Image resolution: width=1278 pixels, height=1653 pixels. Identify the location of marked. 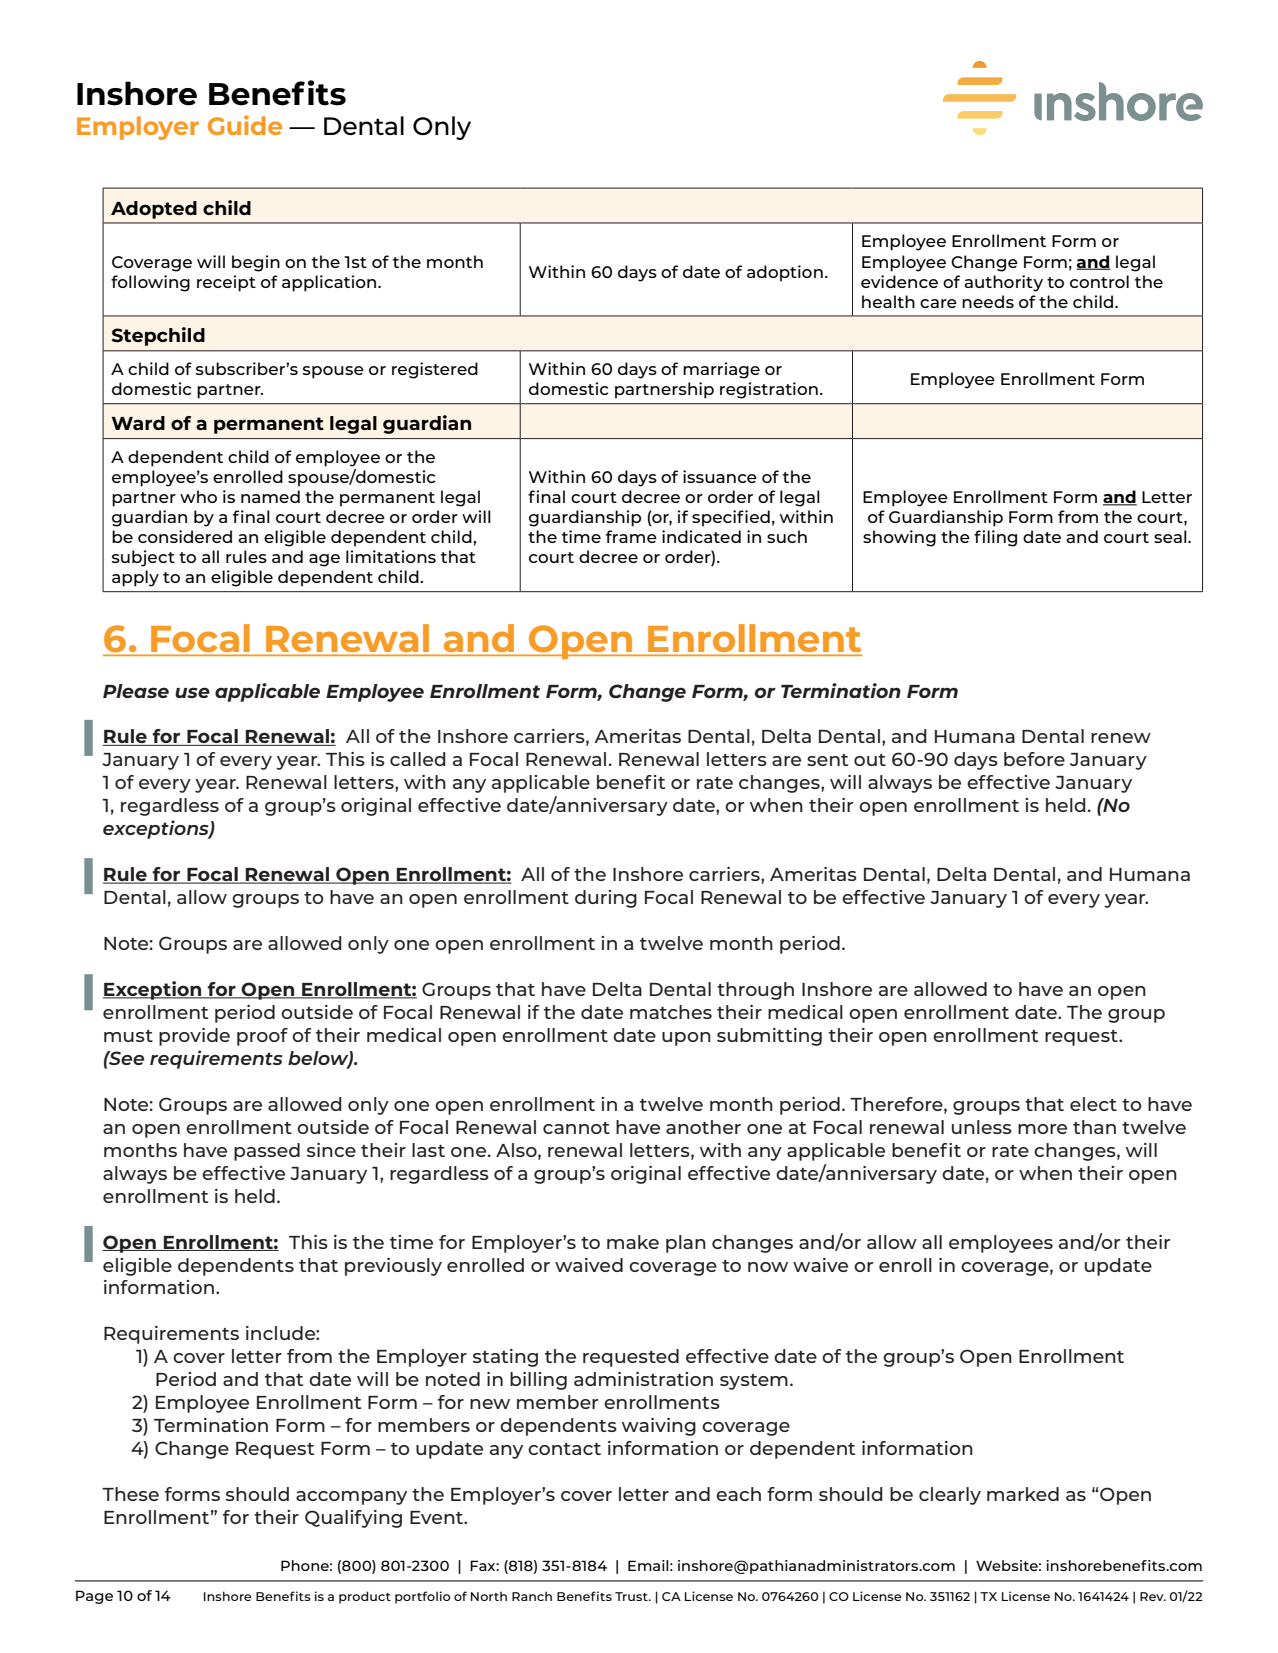
(1023, 1494).
